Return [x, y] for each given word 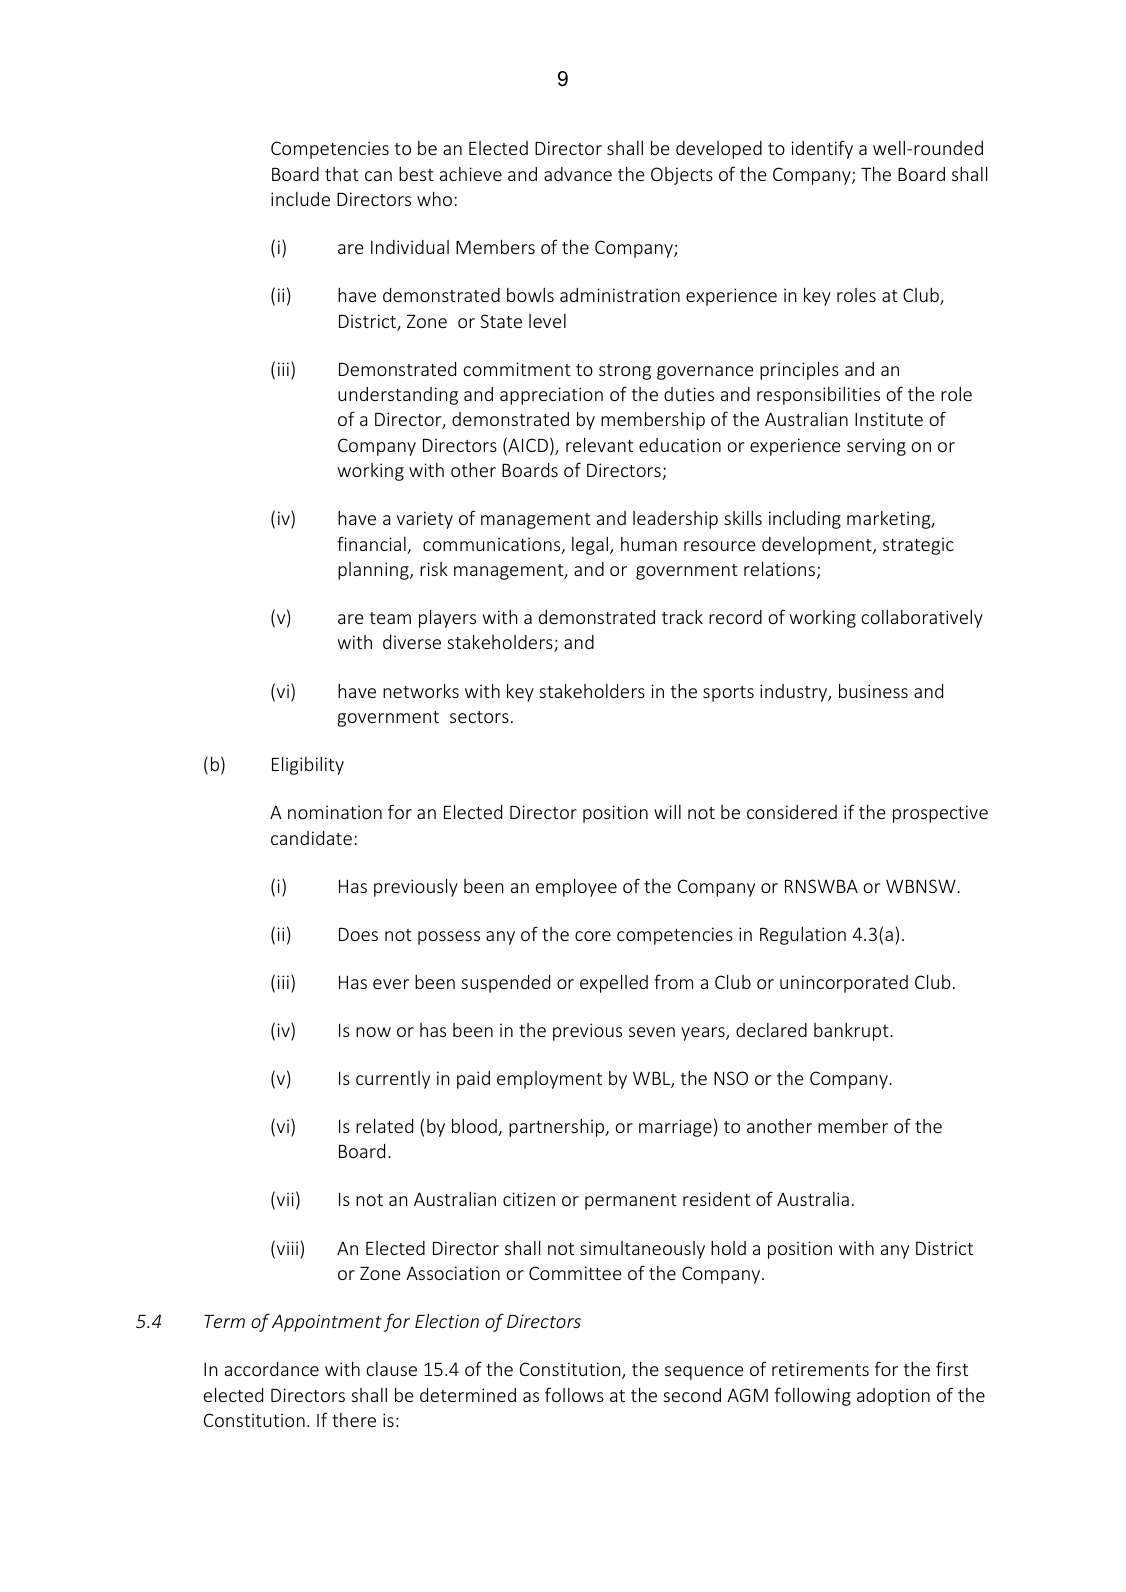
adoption [893, 1397]
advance [578, 174]
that [342, 174]
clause [391, 1369]
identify [822, 149]
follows [574, 1394]
